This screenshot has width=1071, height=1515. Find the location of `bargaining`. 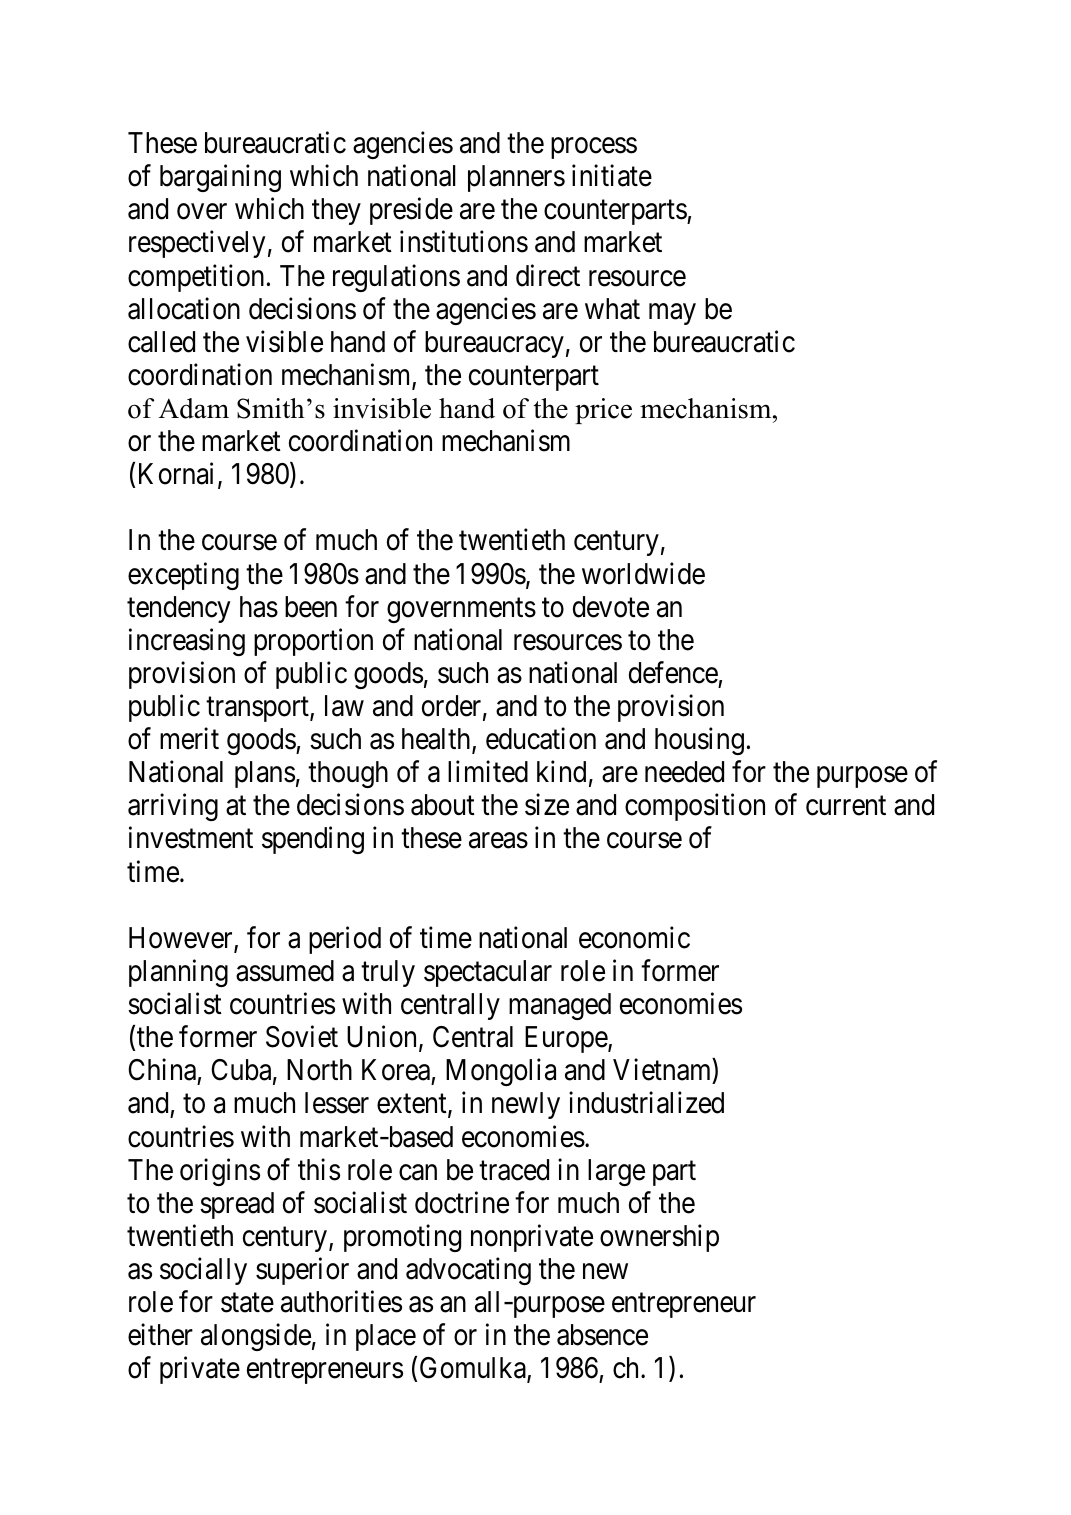

bargaining is located at coordinates (220, 178).
